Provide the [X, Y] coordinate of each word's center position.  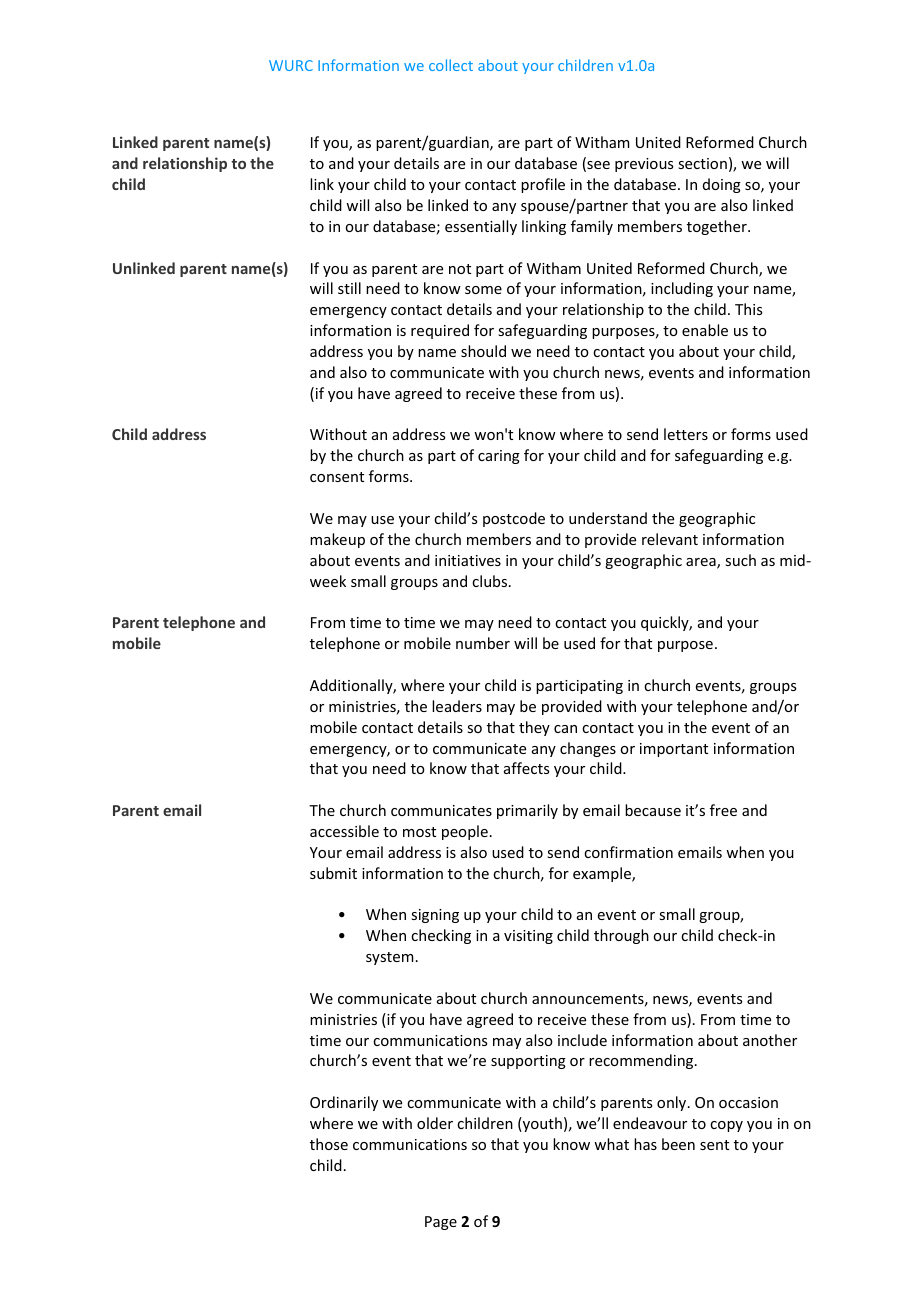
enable [705, 330]
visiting [528, 937]
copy [726, 1126]
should [483, 351]
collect [451, 65]
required [440, 331]
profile [543, 185]
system [390, 958]
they [534, 728]
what [611, 1144]
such [740, 560]
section [702, 163]
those [329, 1144]
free [723, 810]
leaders [457, 706]
